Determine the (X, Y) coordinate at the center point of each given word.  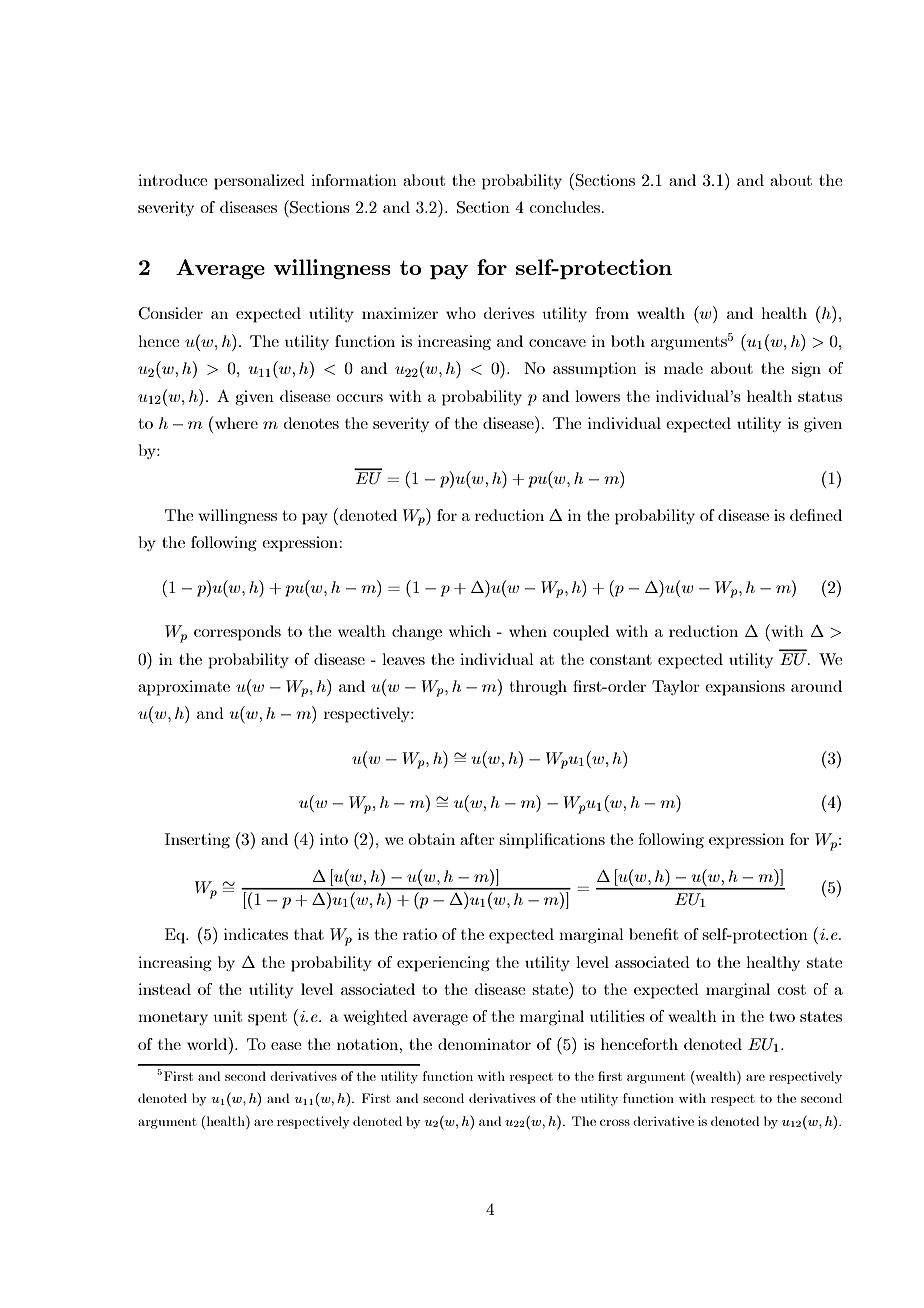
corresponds (237, 633)
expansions (745, 688)
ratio (420, 934)
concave (557, 343)
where (236, 423)
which (470, 631)
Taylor (676, 687)
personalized (259, 182)
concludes (565, 207)
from (612, 313)
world (208, 1043)
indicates (256, 934)
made (683, 368)
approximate (184, 688)
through (538, 688)
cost (791, 989)
